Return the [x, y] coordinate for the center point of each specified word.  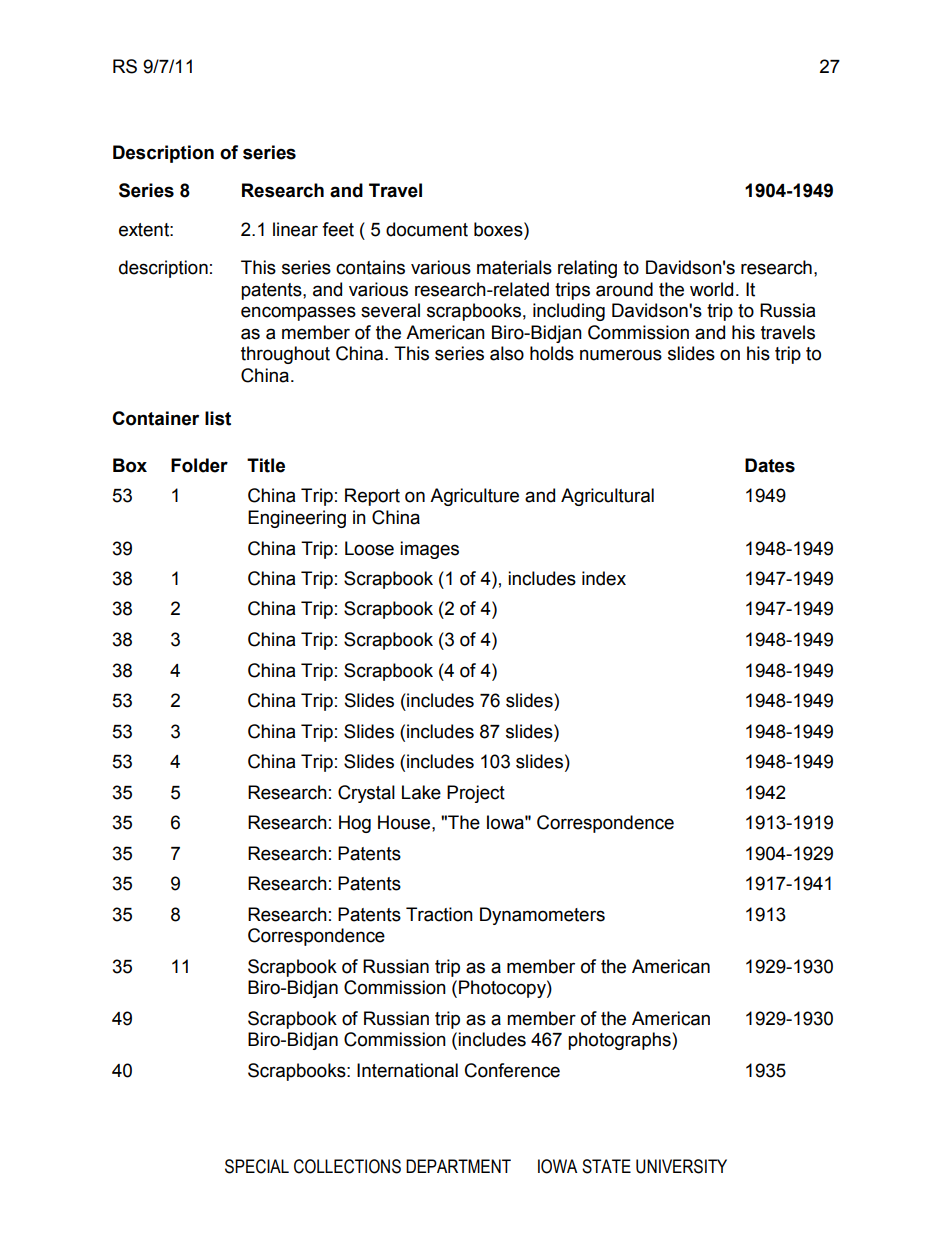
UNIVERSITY [681, 1166]
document [427, 229]
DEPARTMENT [458, 1166]
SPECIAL [257, 1166]
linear [295, 229]
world [711, 289]
